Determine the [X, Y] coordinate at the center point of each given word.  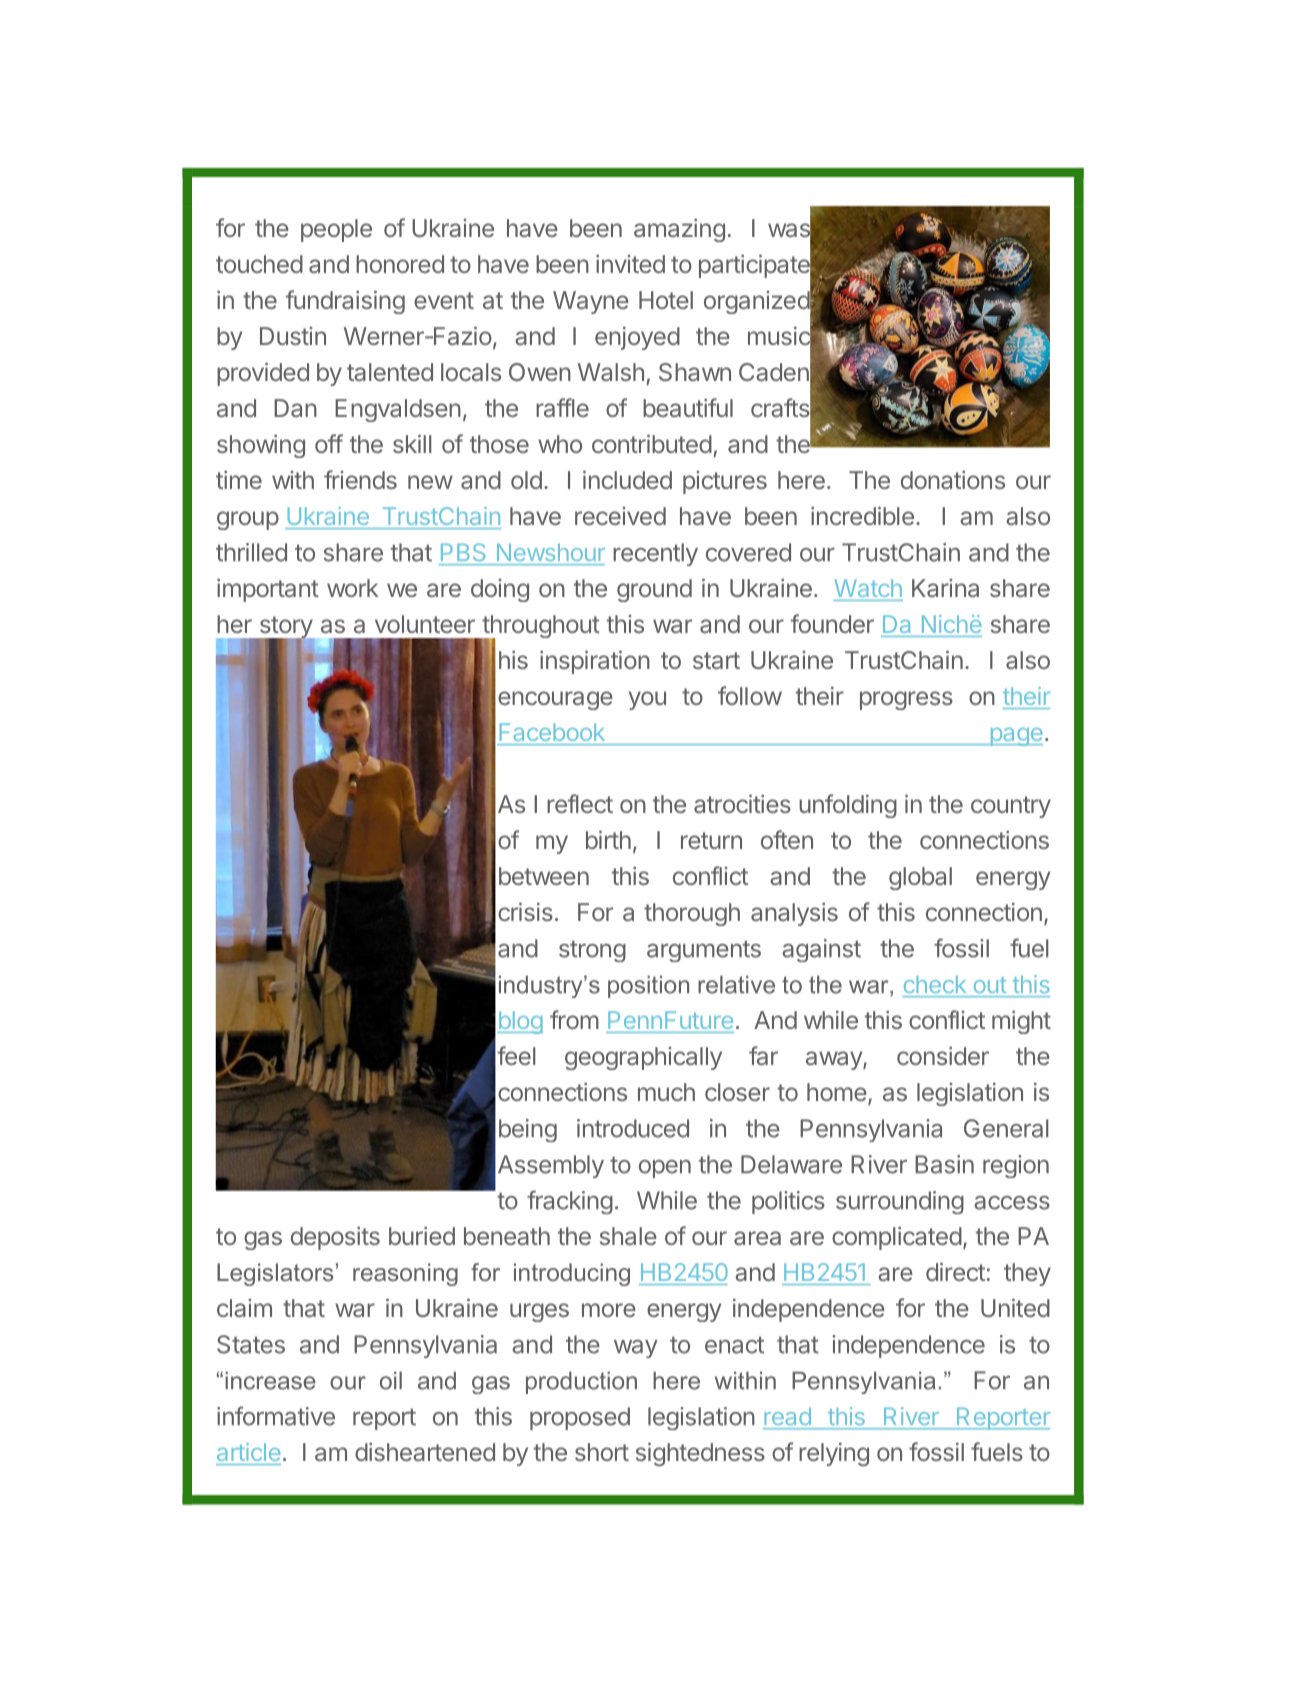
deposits [335, 1238]
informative [276, 1416]
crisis [525, 911]
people [336, 230]
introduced [633, 1128]
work [352, 588]
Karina [945, 588]
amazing [679, 230]
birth [608, 839]
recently [655, 554]
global [920, 878]
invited [630, 263]
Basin [944, 1164]
